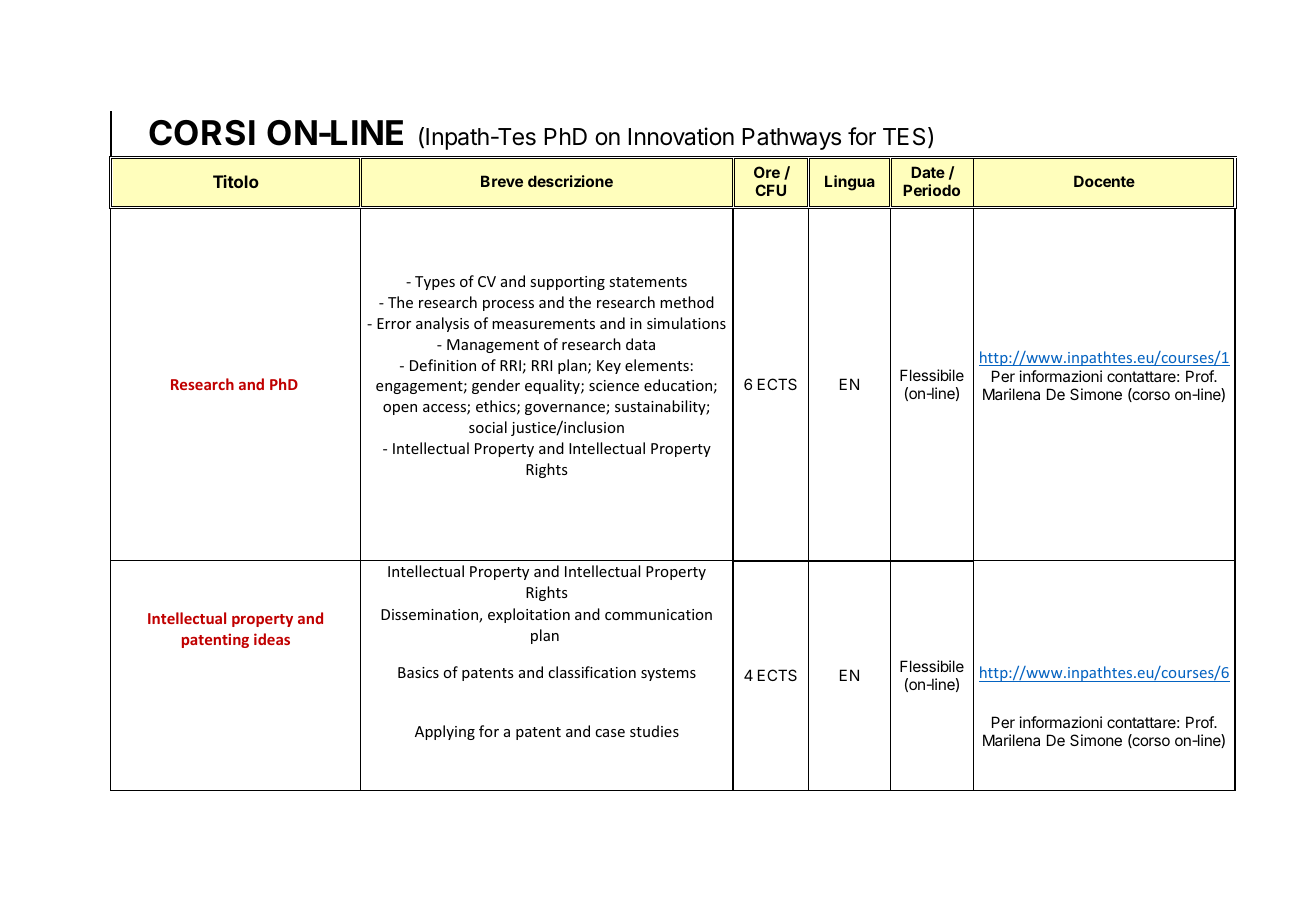  What do you see at coordinates (791, 139) in the screenshot?
I see `Pathways` at bounding box center [791, 139].
